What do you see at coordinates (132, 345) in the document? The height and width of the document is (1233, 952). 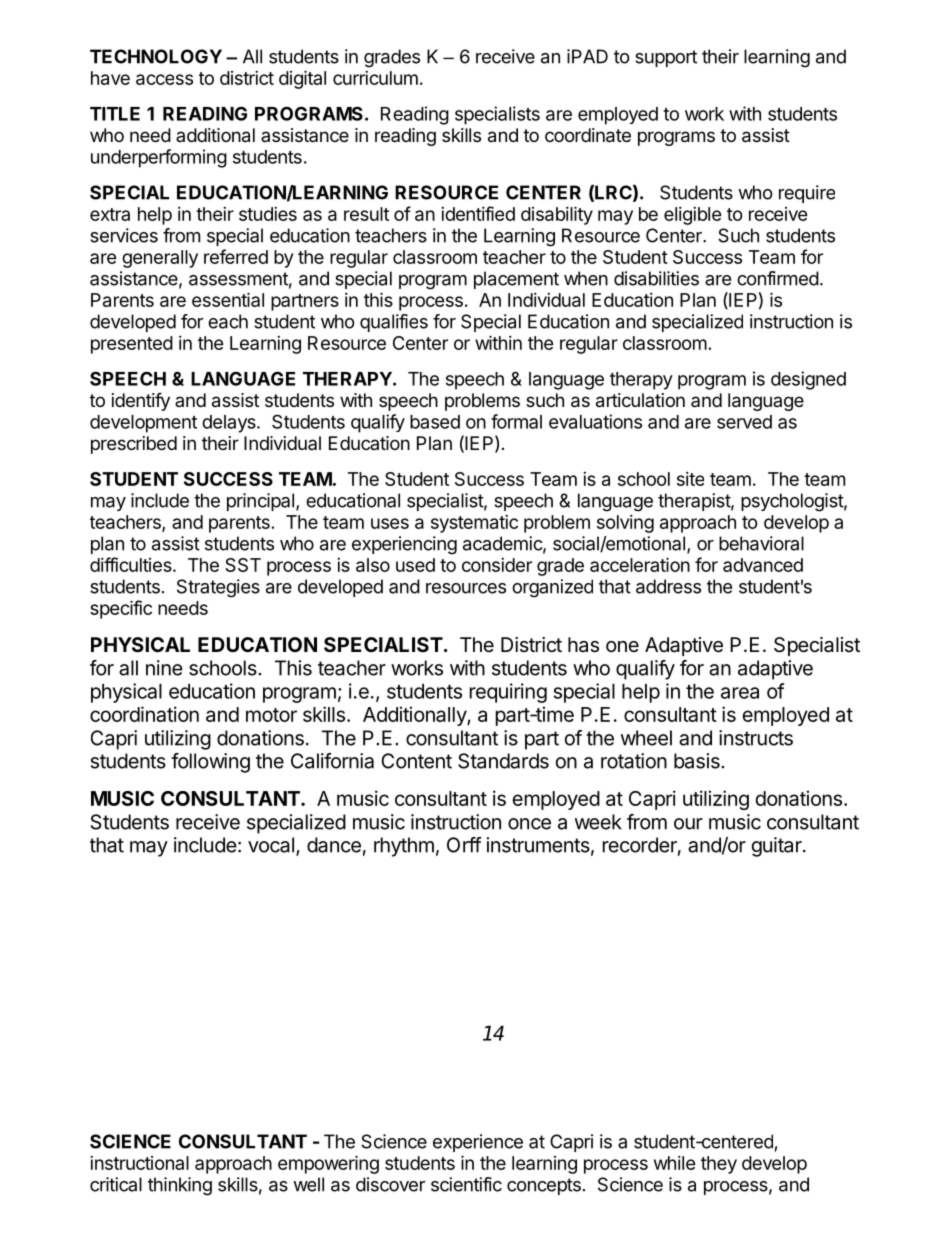 I see `presented` at bounding box center [132, 345].
